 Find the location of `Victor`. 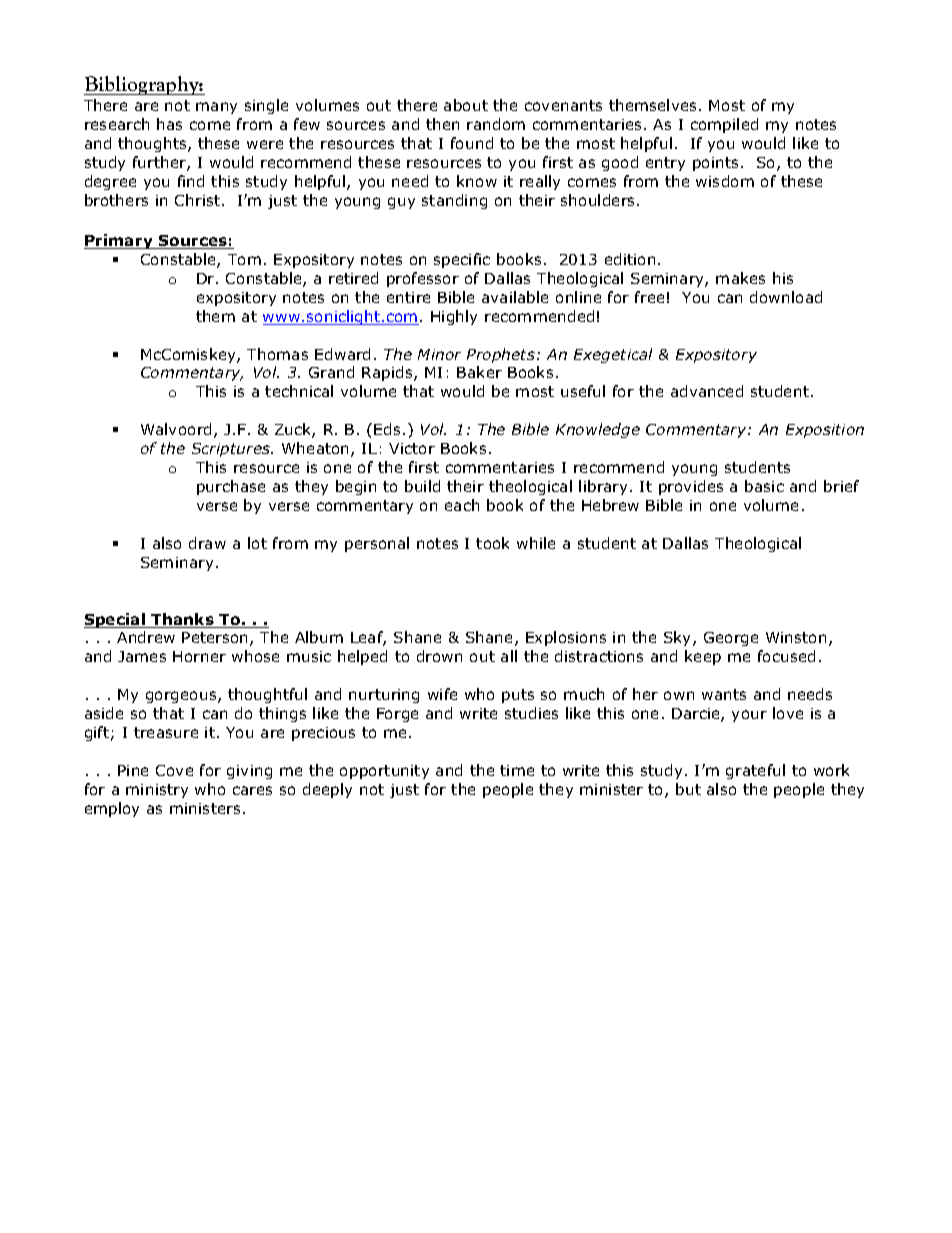

Victor is located at coordinates (412, 448).
